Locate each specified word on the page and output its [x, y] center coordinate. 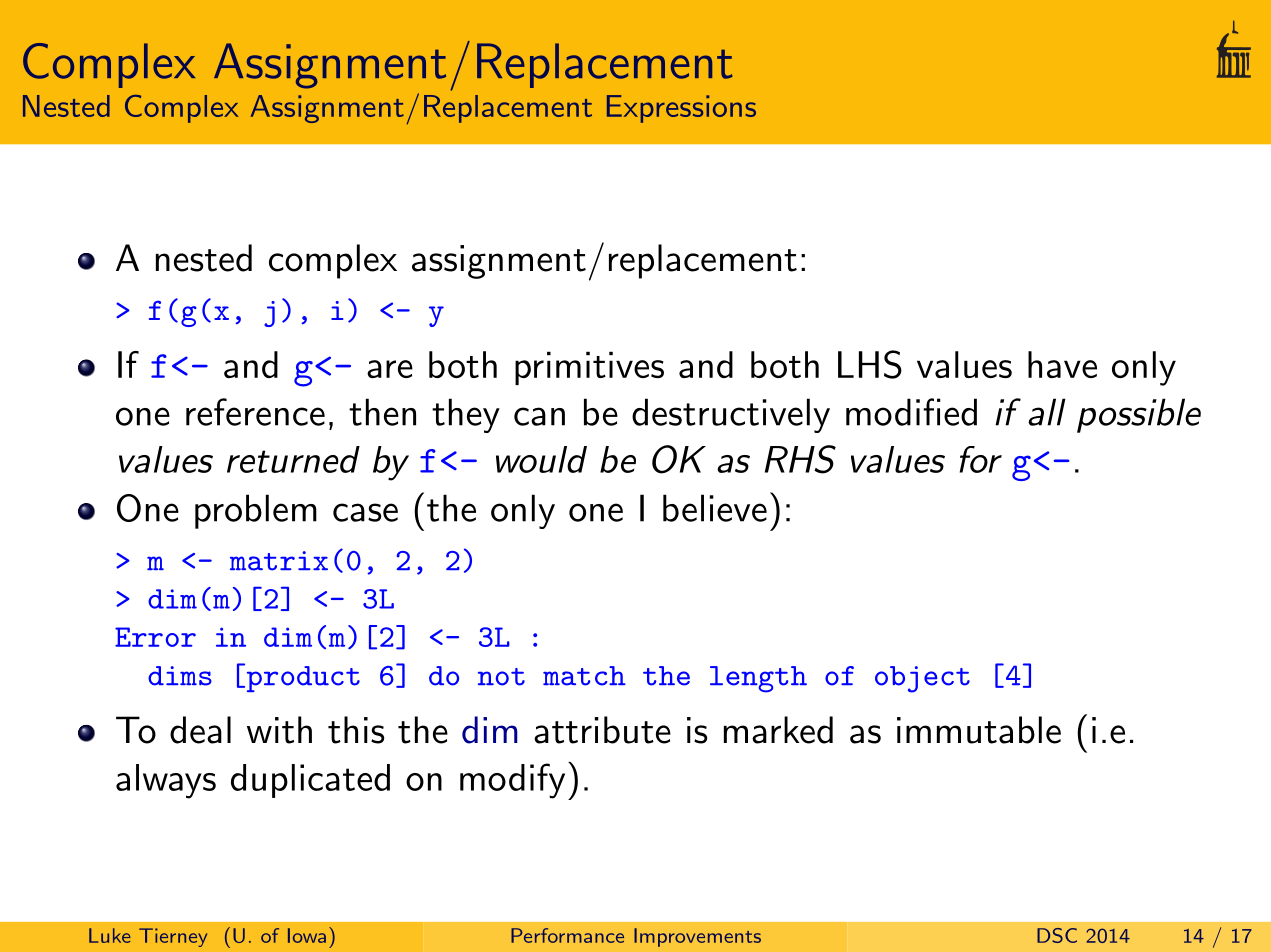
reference [255, 412]
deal [200, 730]
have [1062, 364]
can [539, 416]
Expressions [681, 109]
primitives [589, 368]
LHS [870, 364]
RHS [800, 459]
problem [256, 511]
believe [715, 508]
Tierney [173, 937]
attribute [602, 730]
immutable [979, 730]
